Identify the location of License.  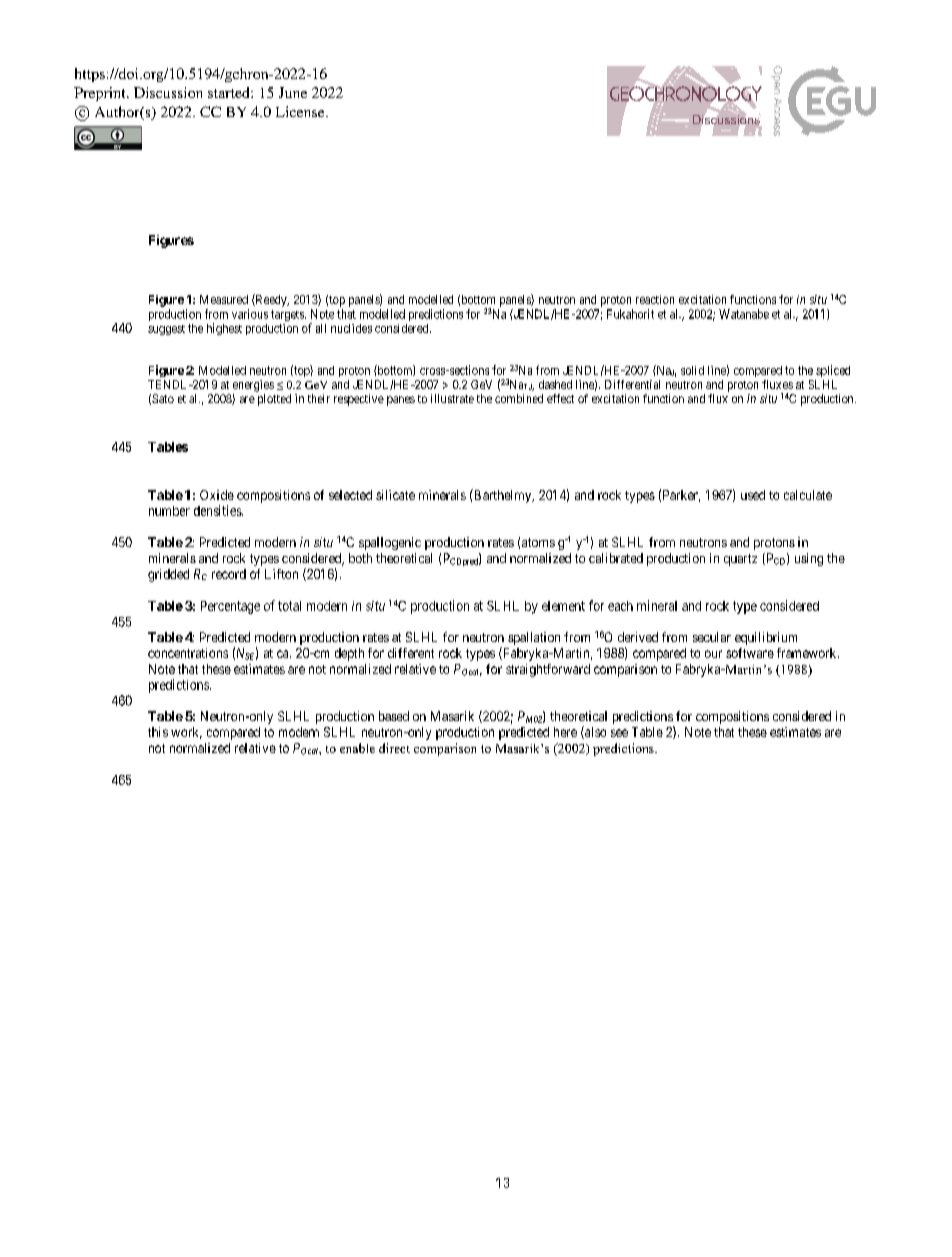
(301, 111).
